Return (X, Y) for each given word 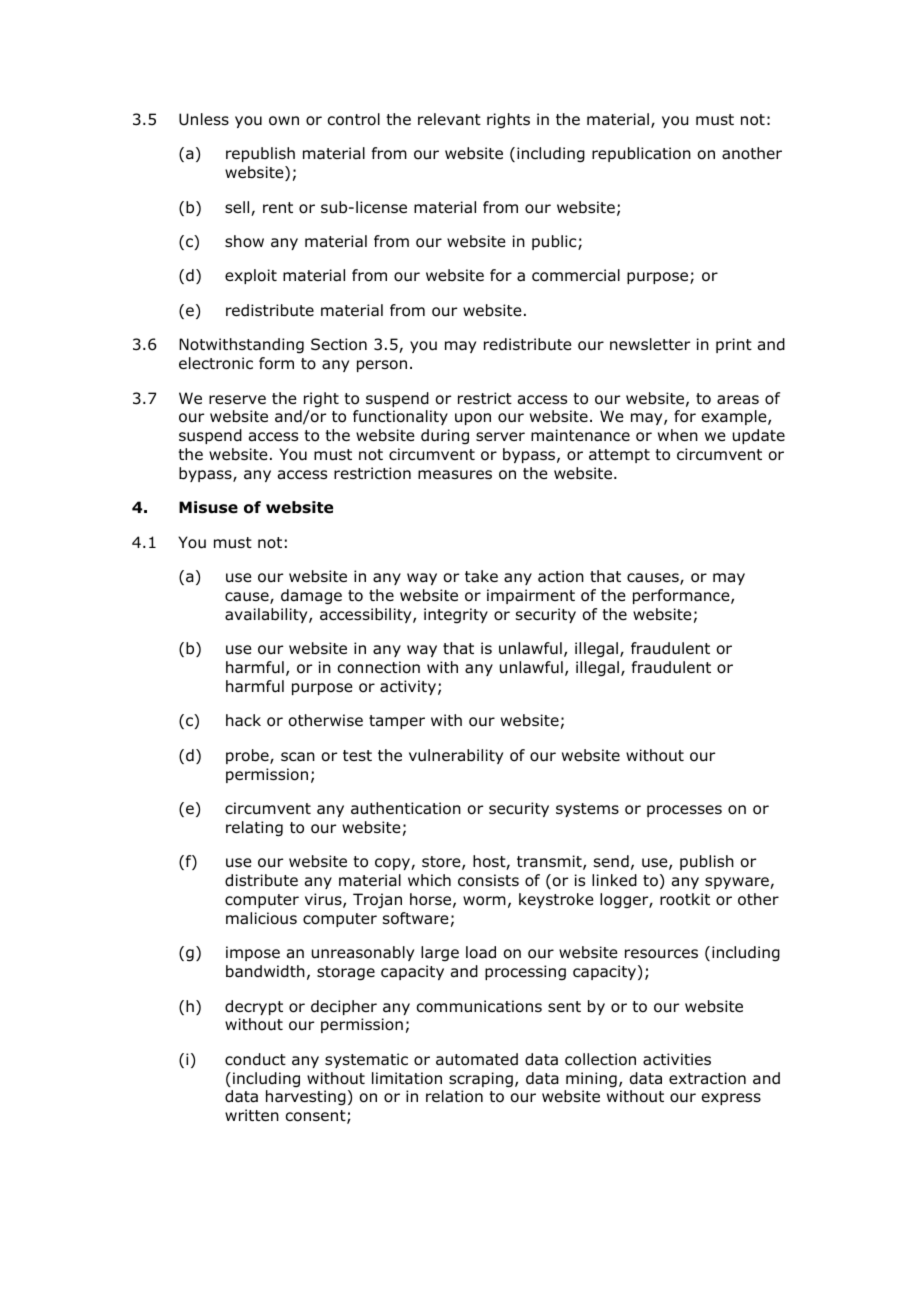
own (284, 121)
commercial (576, 275)
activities (677, 1059)
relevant (449, 119)
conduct (255, 1059)
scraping (481, 1080)
